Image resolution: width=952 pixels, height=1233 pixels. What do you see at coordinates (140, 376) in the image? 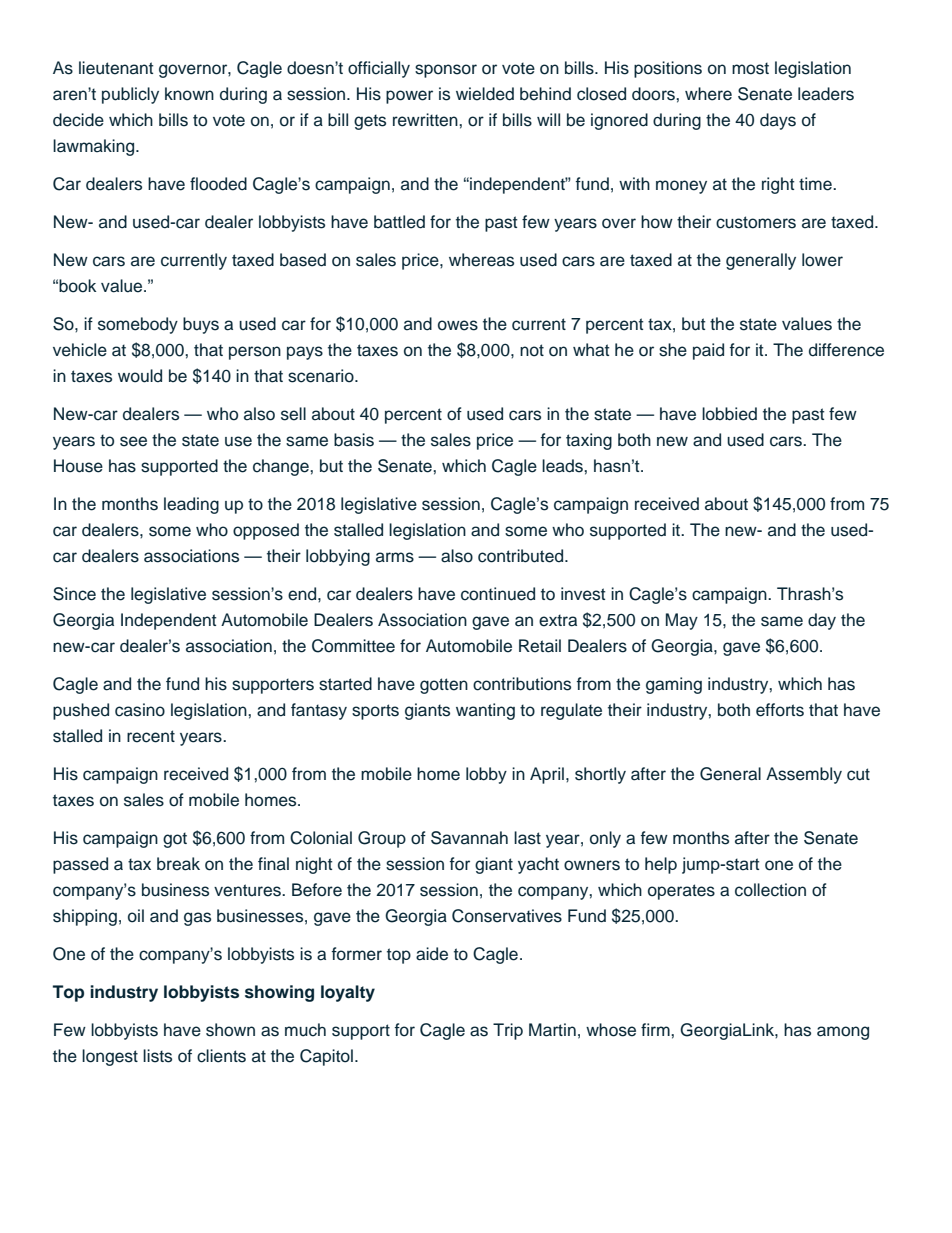
I see `would` at bounding box center [140, 376].
